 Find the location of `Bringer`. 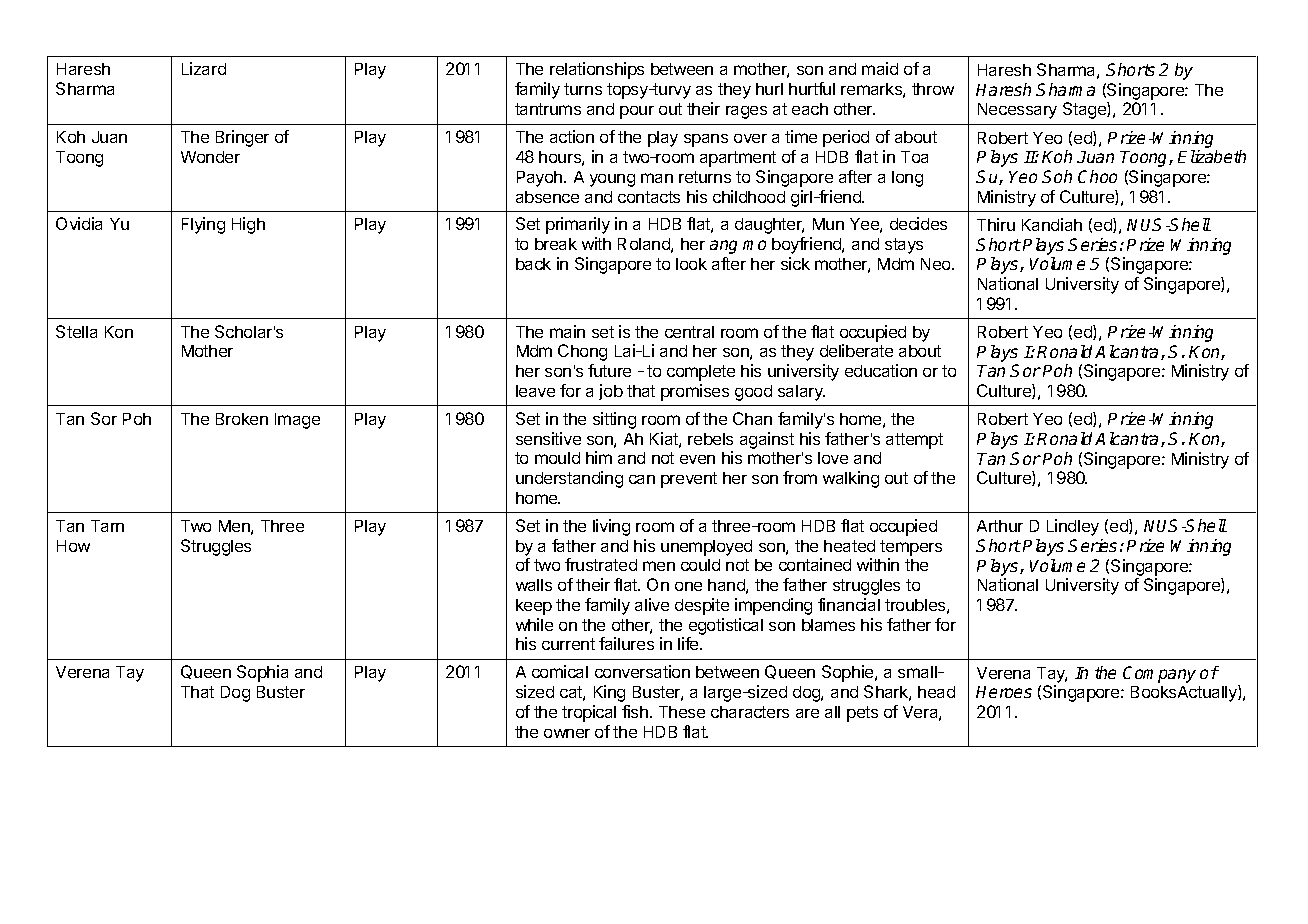

Bringer is located at coordinates (242, 138).
